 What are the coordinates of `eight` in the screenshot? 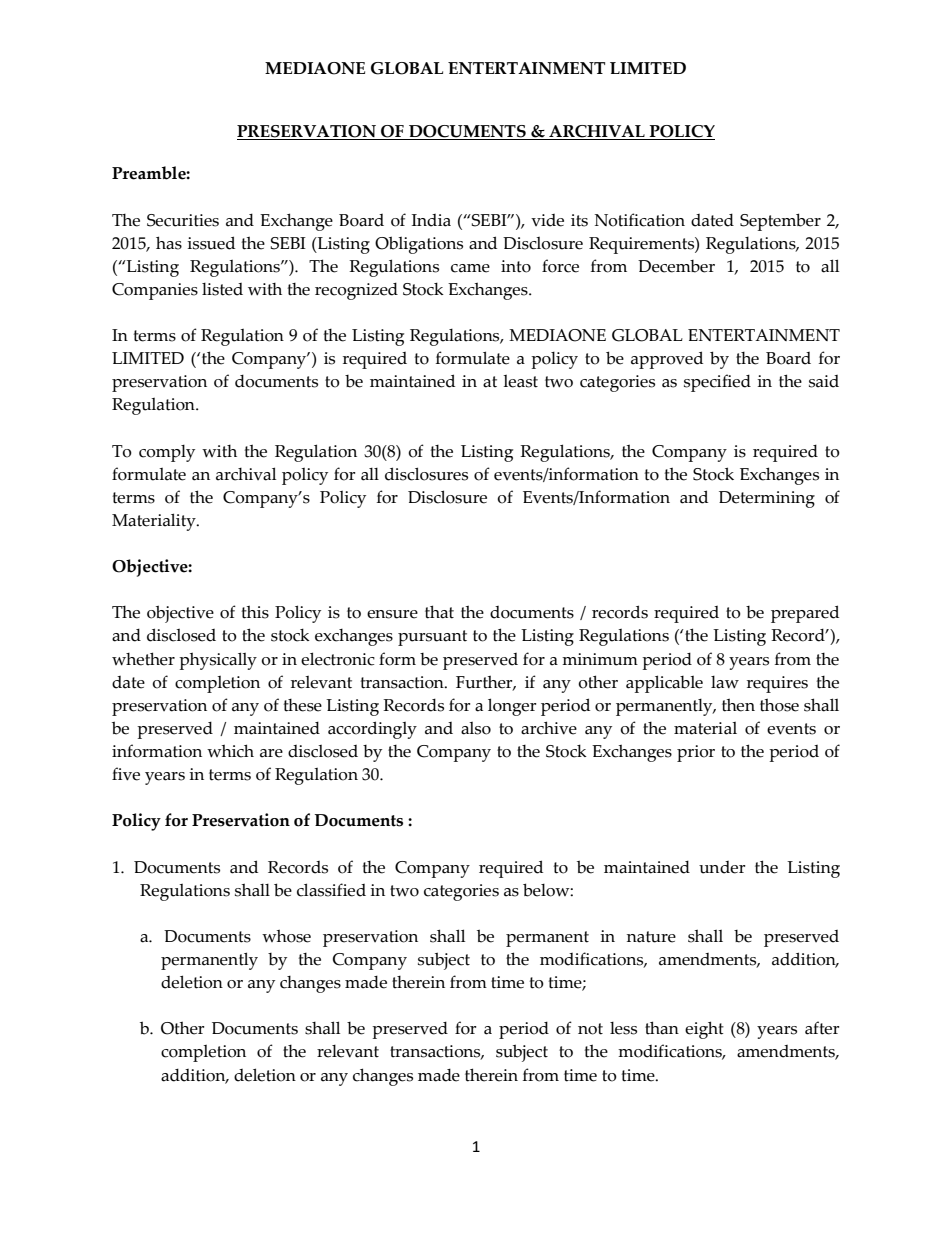 It's located at (704, 1030).
